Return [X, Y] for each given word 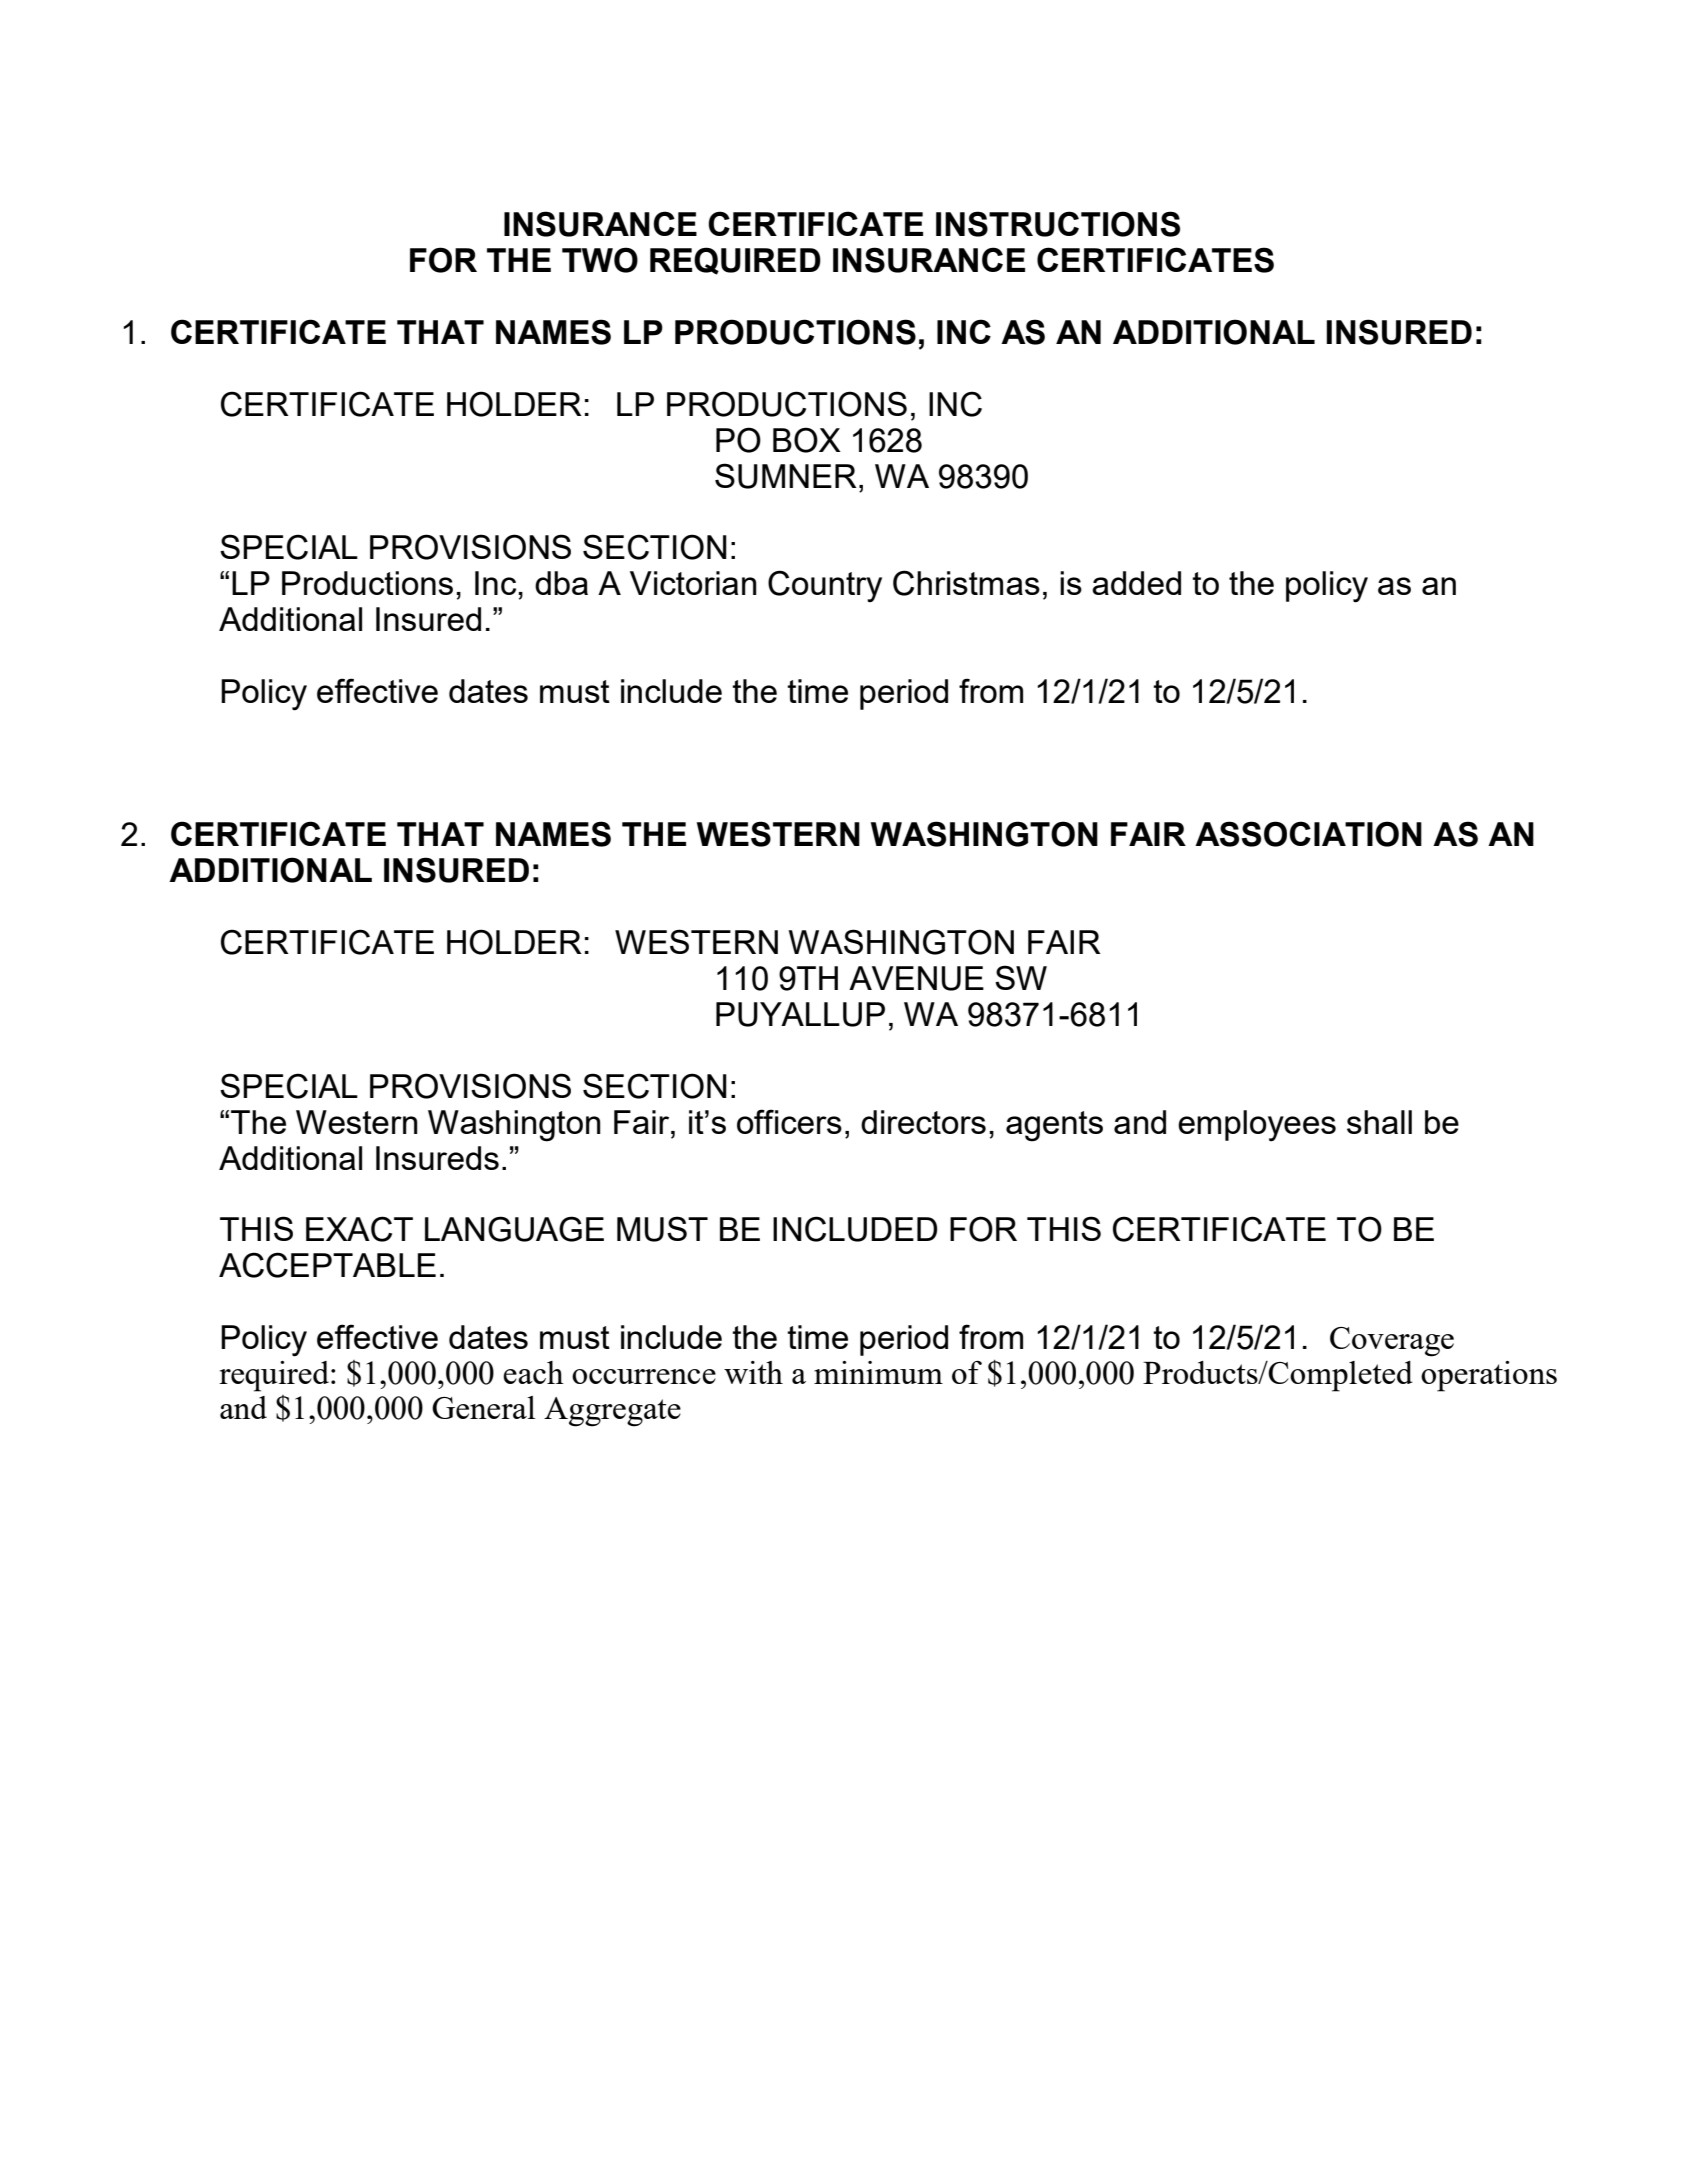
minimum [878, 1372]
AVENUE [916, 978]
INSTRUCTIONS [1058, 224]
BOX [807, 440]
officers [789, 1121]
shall [1379, 1122]
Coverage [1392, 1342]
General [483, 1407]
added [1136, 583]
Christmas [966, 583]
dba [561, 583]
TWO [600, 260]
